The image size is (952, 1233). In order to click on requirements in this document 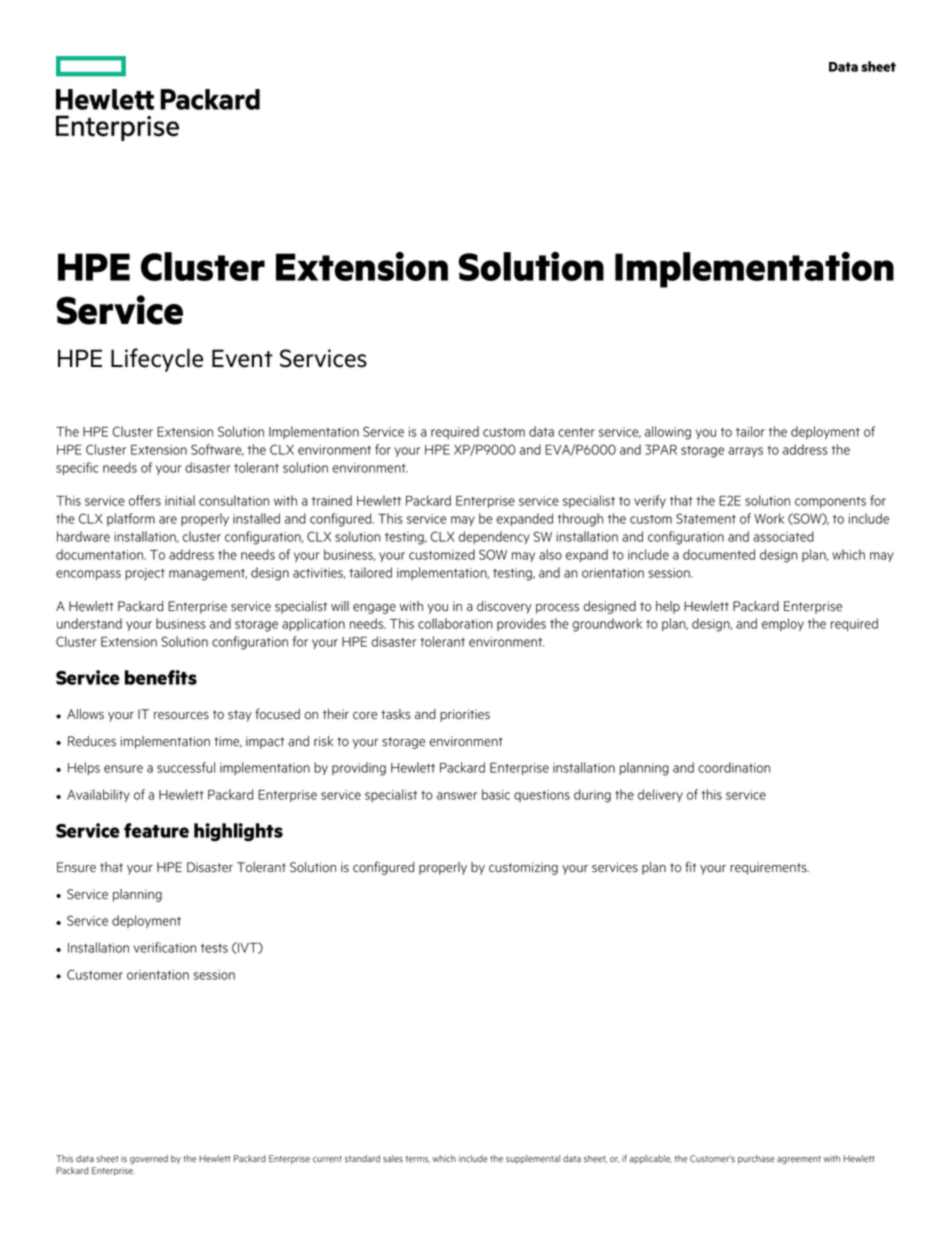, I will do `click(769, 868)`.
